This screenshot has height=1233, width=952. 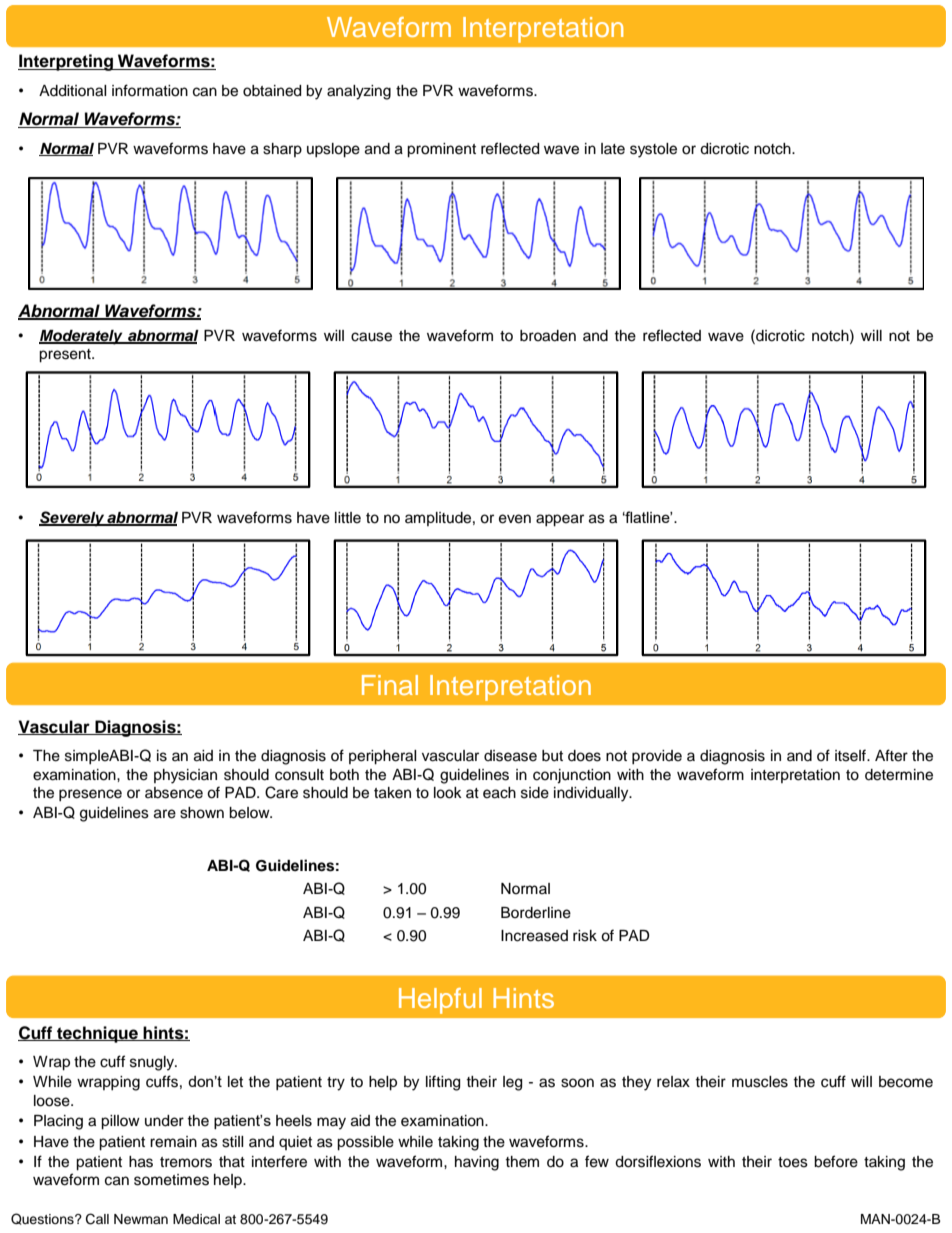 What do you see at coordinates (441, 150) in the screenshot?
I see `prominent` at bounding box center [441, 150].
